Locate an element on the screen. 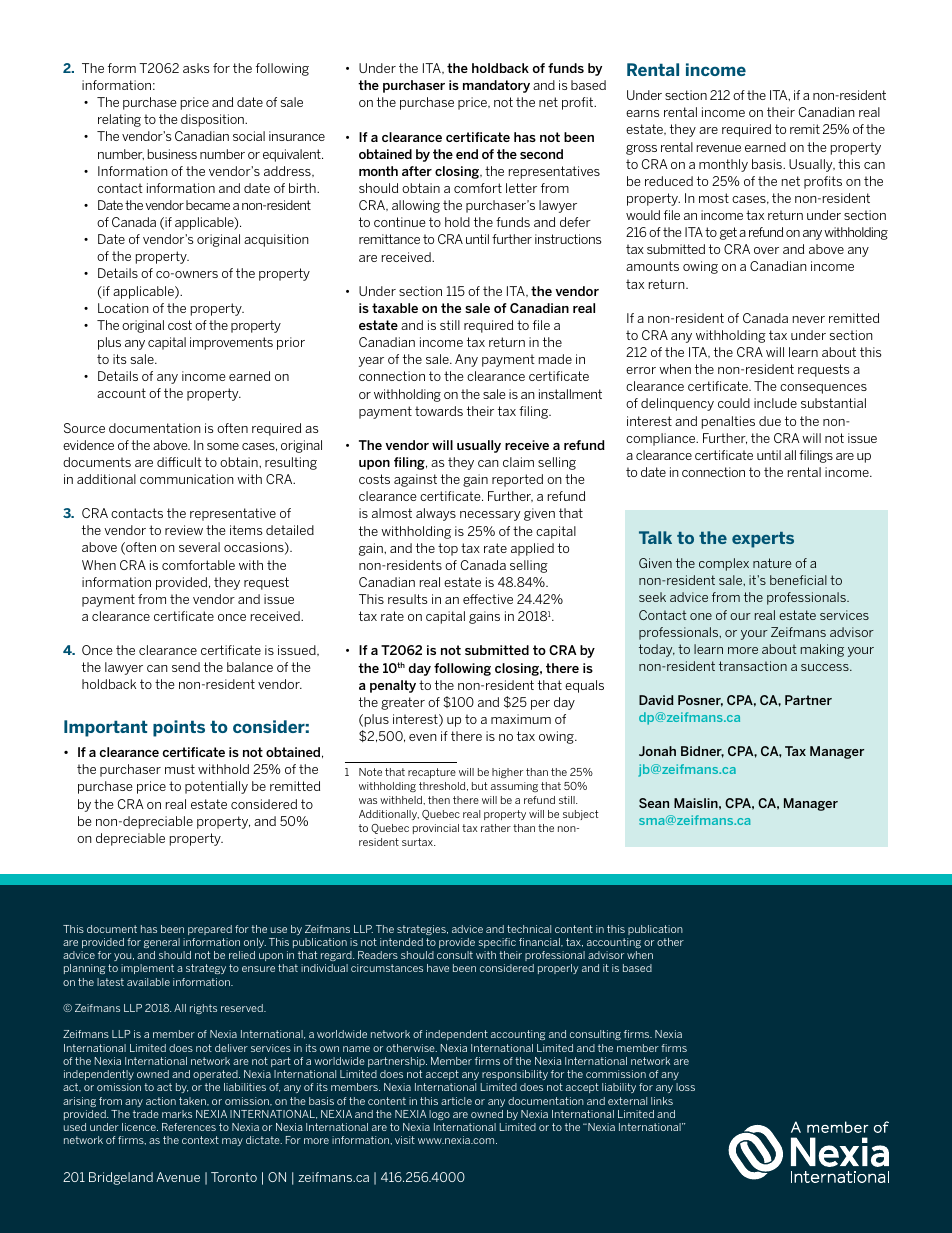 The height and width of the screenshot is (1233, 952). earns is located at coordinates (642, 113).
